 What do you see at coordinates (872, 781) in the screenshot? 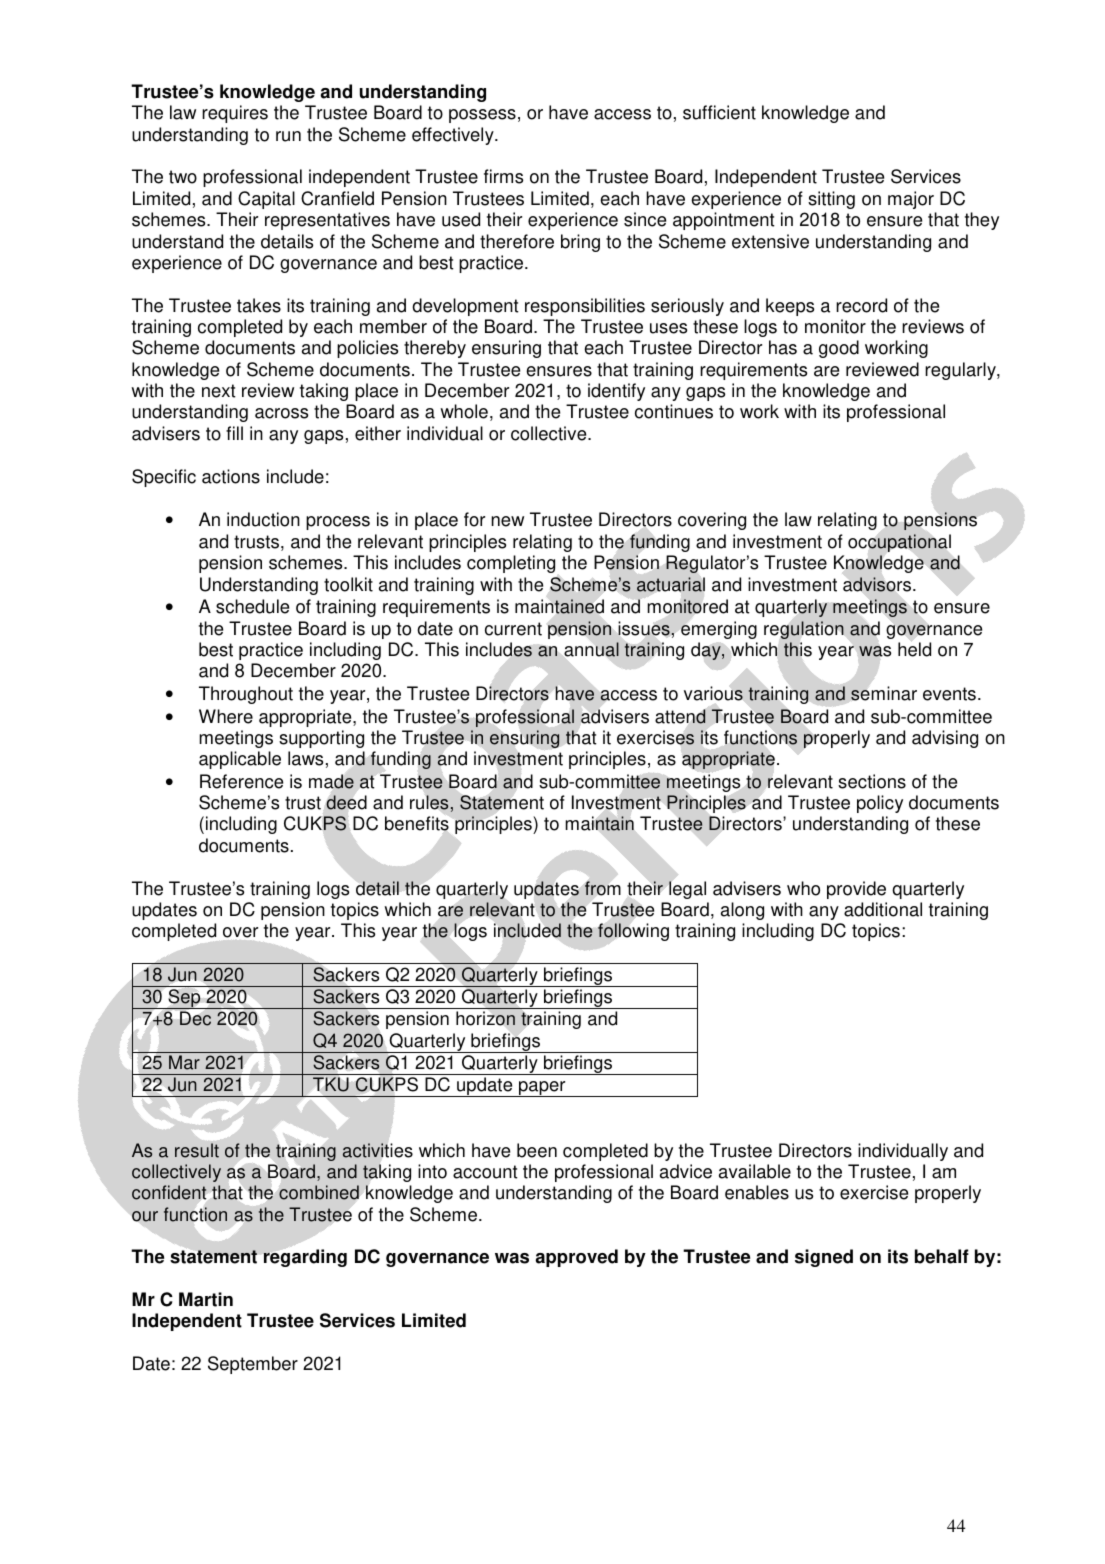
I see `sections` at bounding box center [872, 781].
